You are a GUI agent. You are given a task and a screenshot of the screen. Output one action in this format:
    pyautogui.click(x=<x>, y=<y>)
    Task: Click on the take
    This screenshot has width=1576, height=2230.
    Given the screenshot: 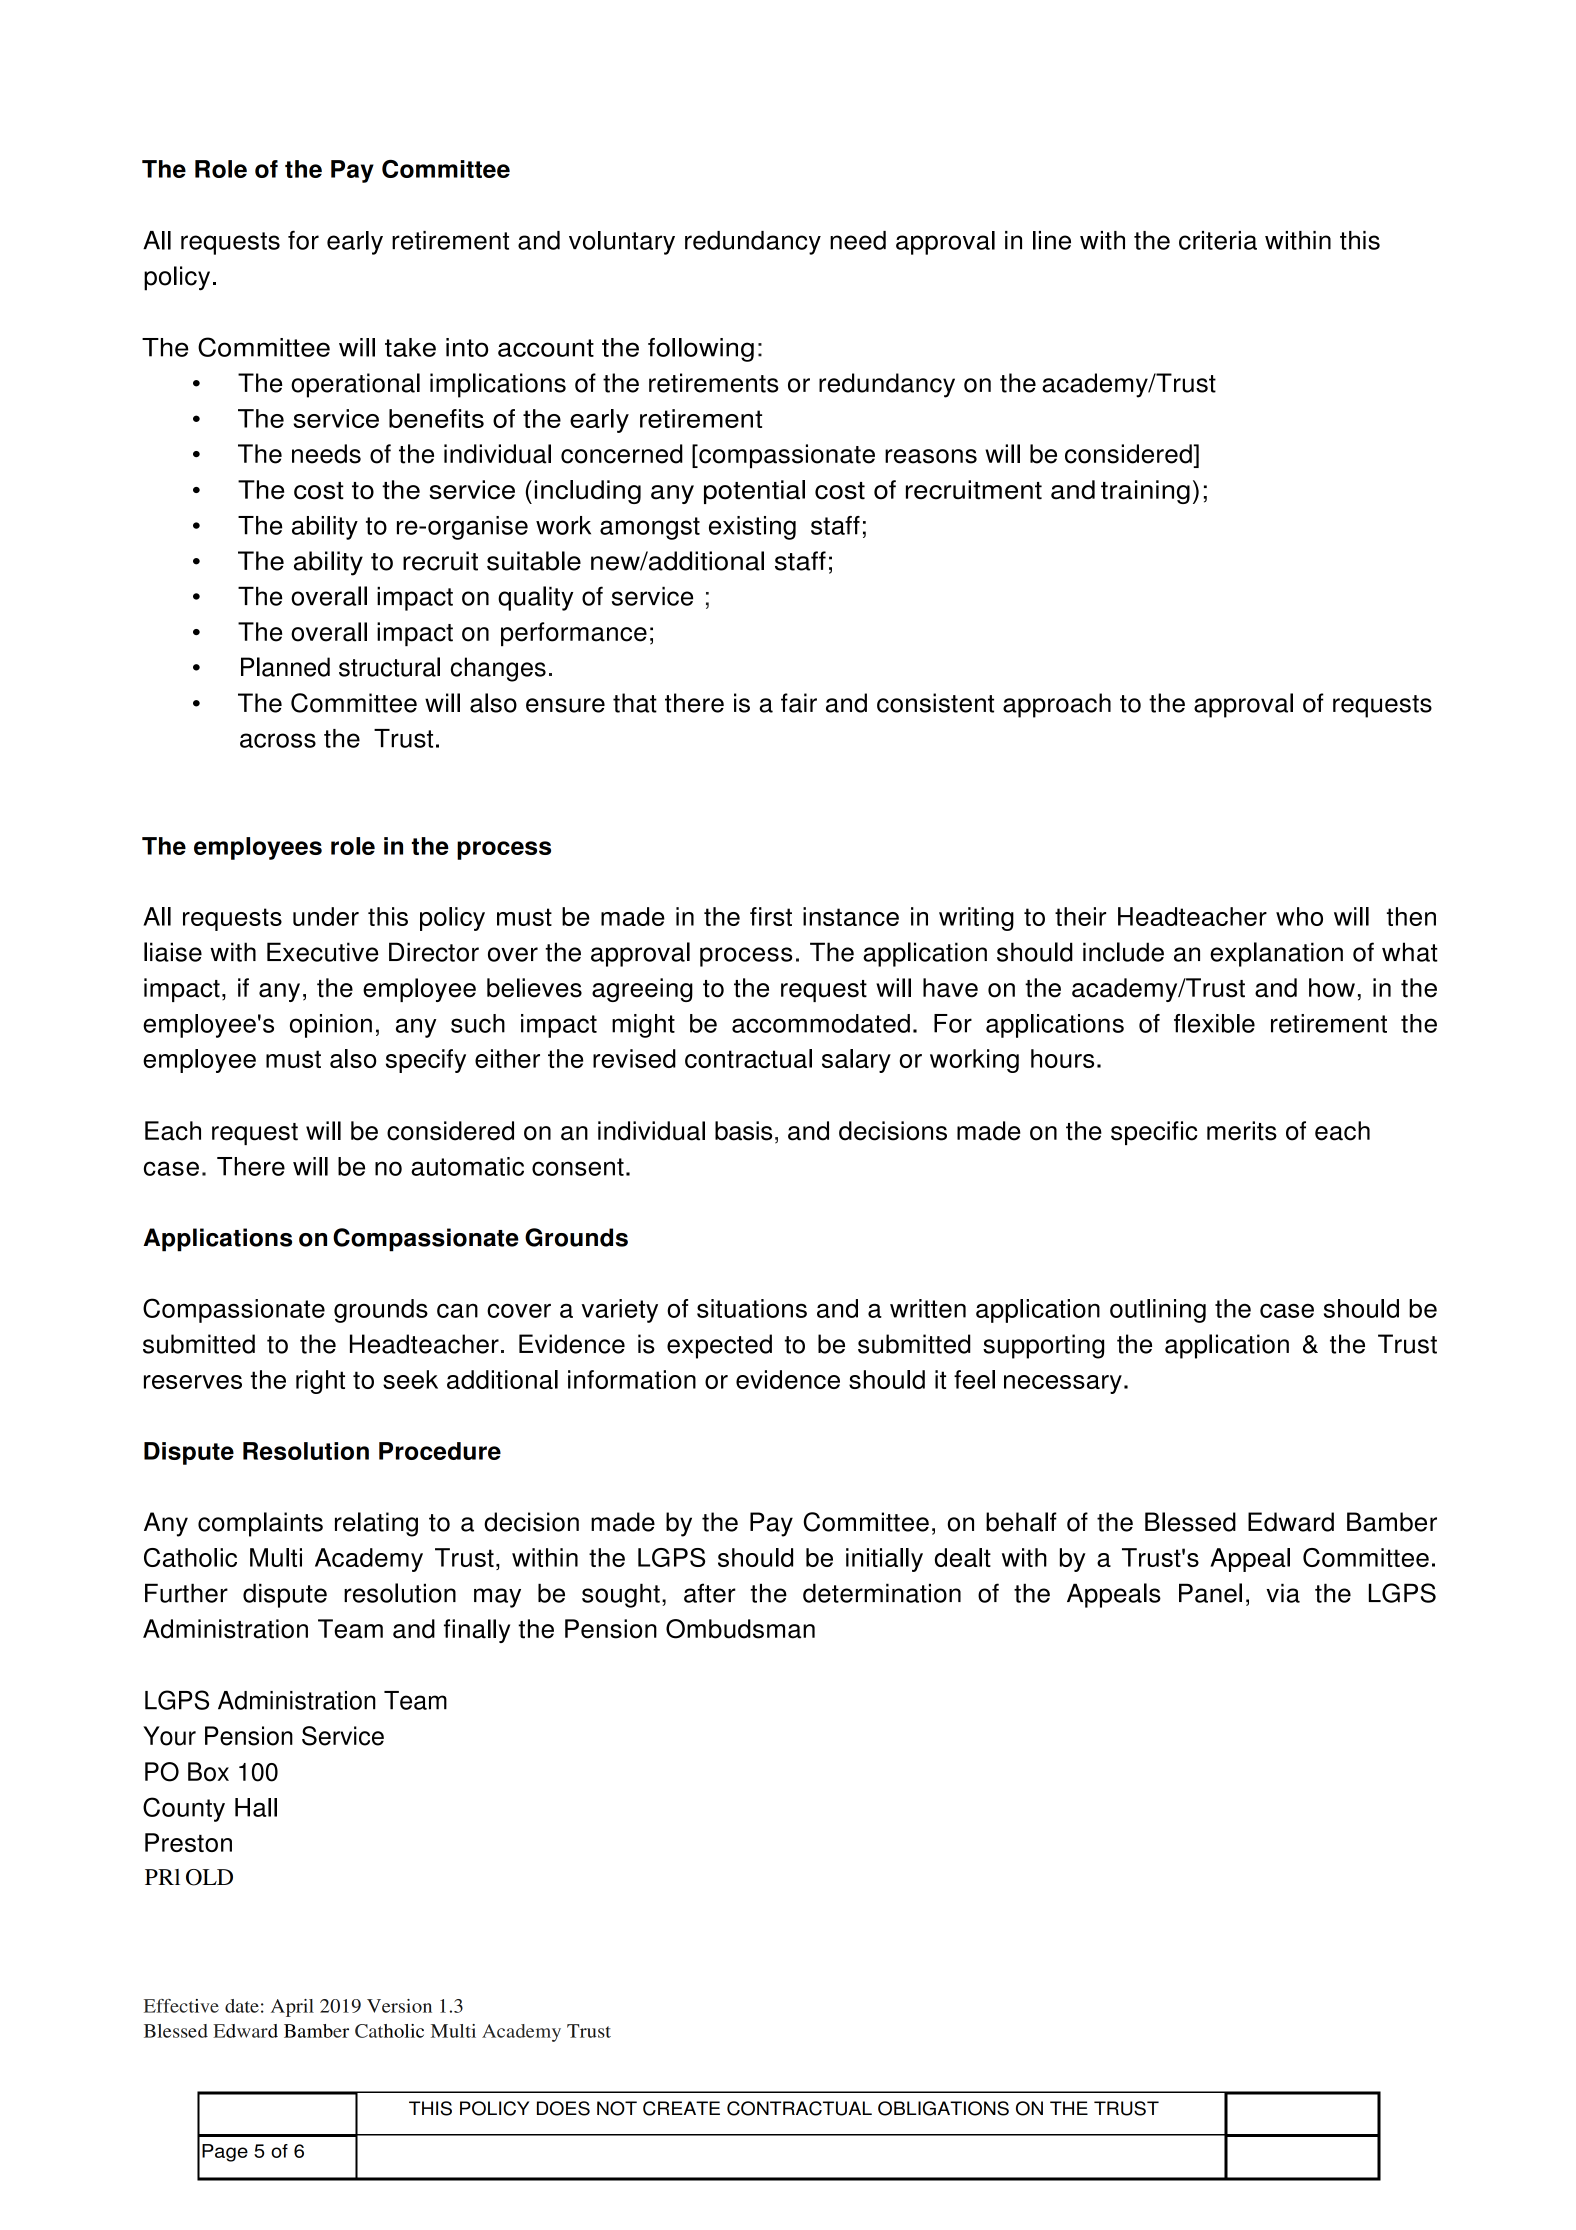 What is the action you would take?
    pyautogui.click(x=410, y=347)
